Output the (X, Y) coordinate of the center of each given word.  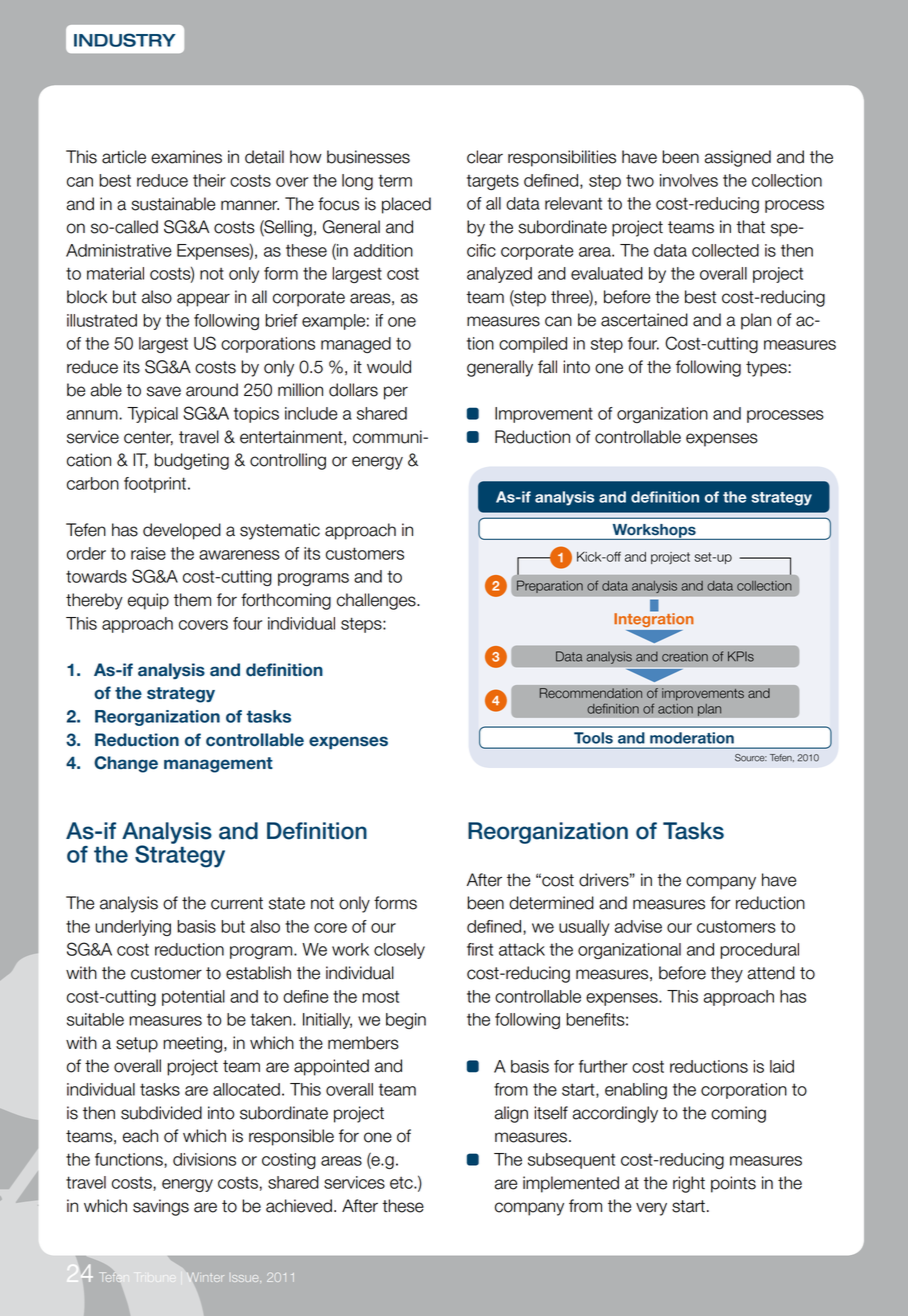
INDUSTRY (125, 40)
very (651, 1209)
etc (402, 1183)
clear (485, 157)
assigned (738, 158)
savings (161, 1207)
